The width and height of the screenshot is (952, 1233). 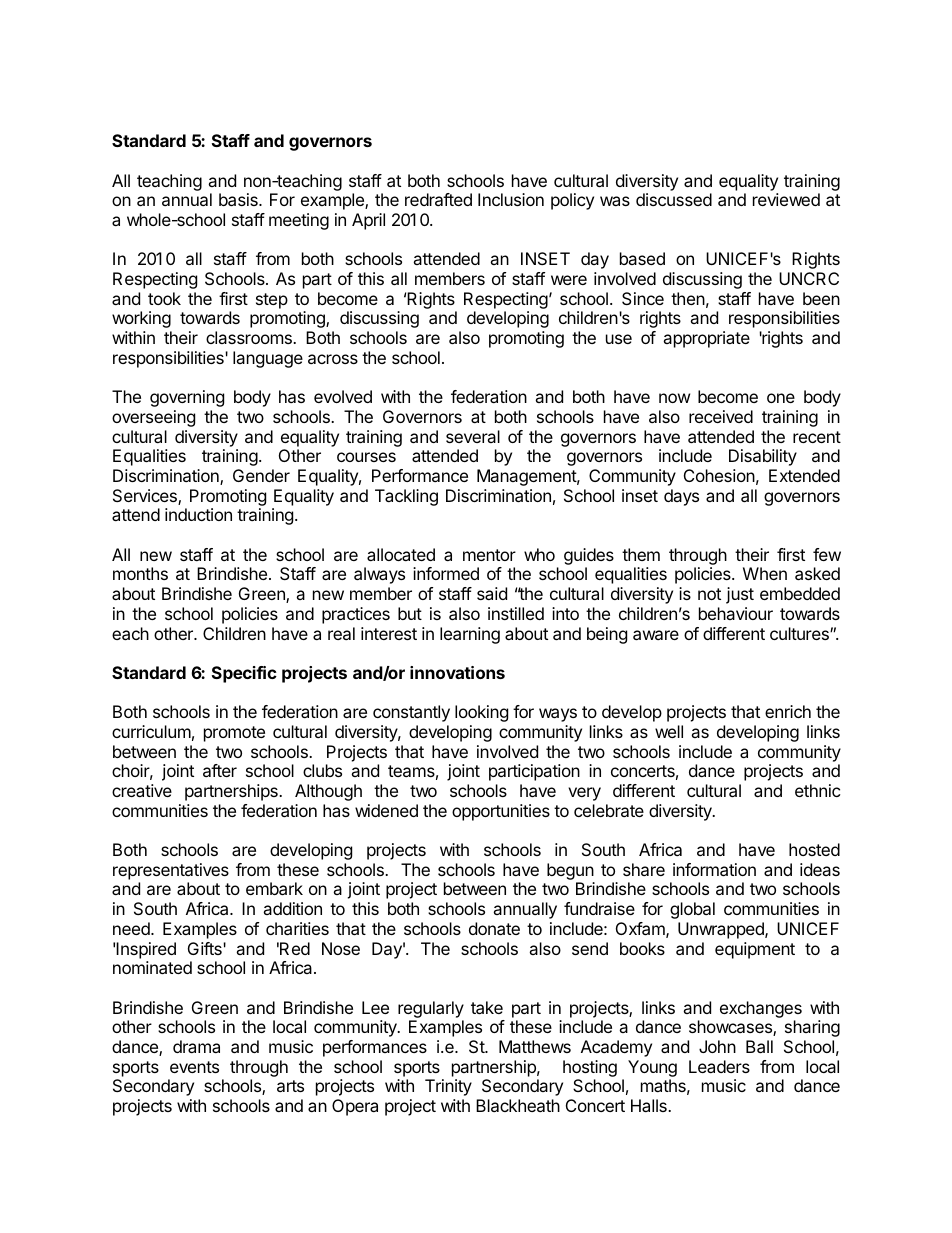 I want to click on several, so click(x=473, y=436).
